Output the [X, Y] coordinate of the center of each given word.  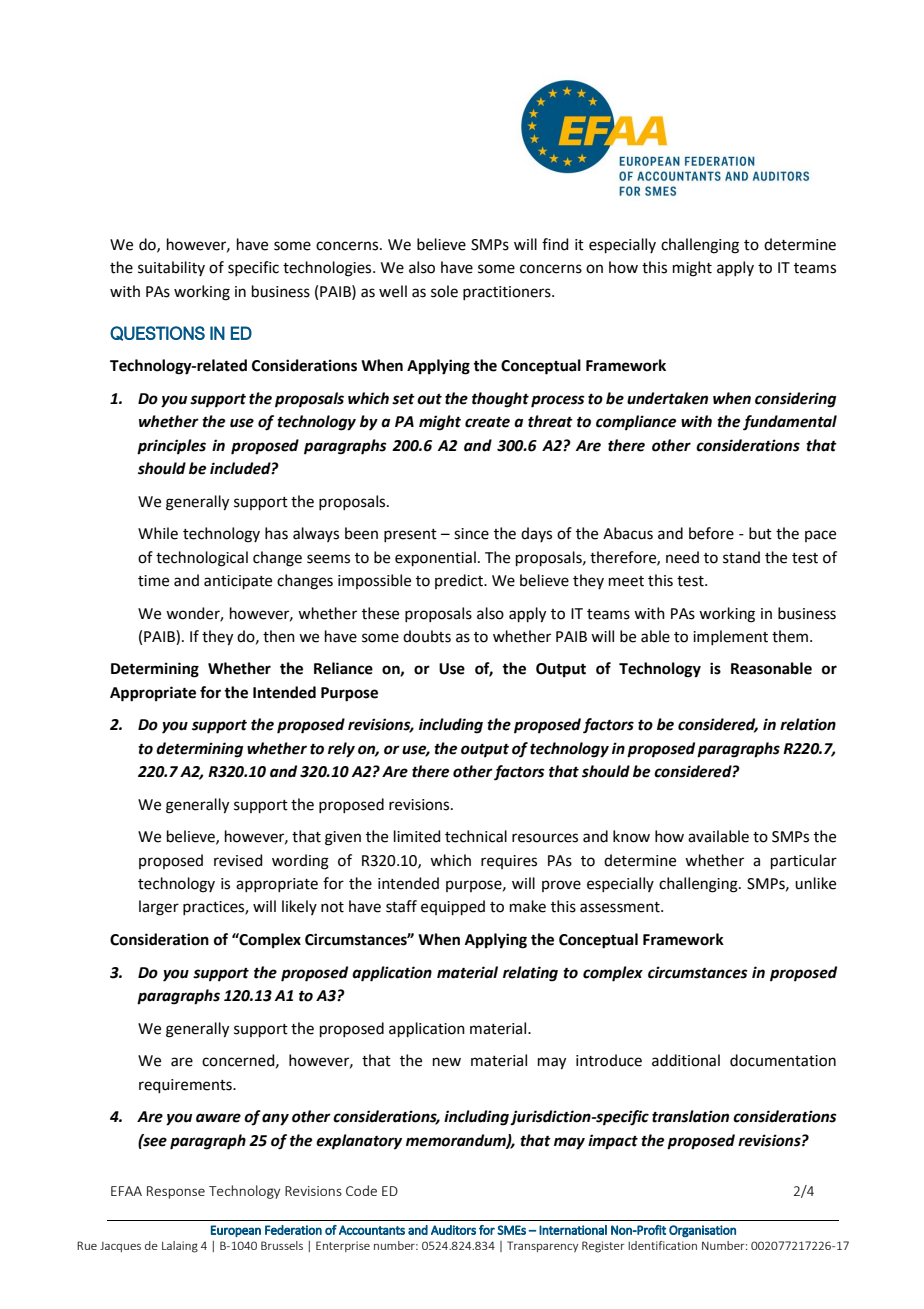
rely [341, 750]
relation [808, 724]
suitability [171, 268]
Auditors [453, 1230]
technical [476, 836]
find [555, 244]
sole [444, 291]
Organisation [702, 1231]
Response [176, 1192]
